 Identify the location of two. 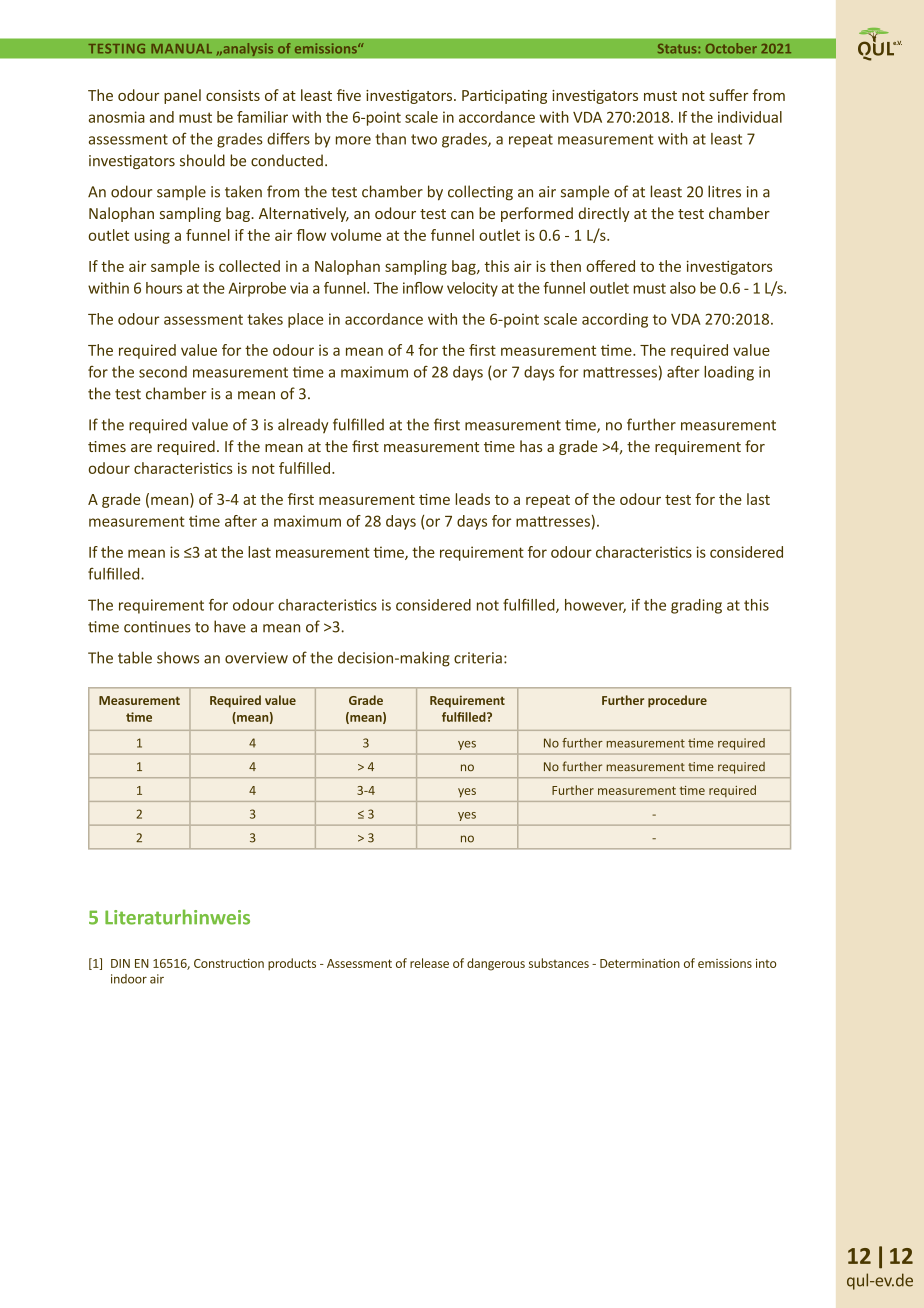
(424, 139).
